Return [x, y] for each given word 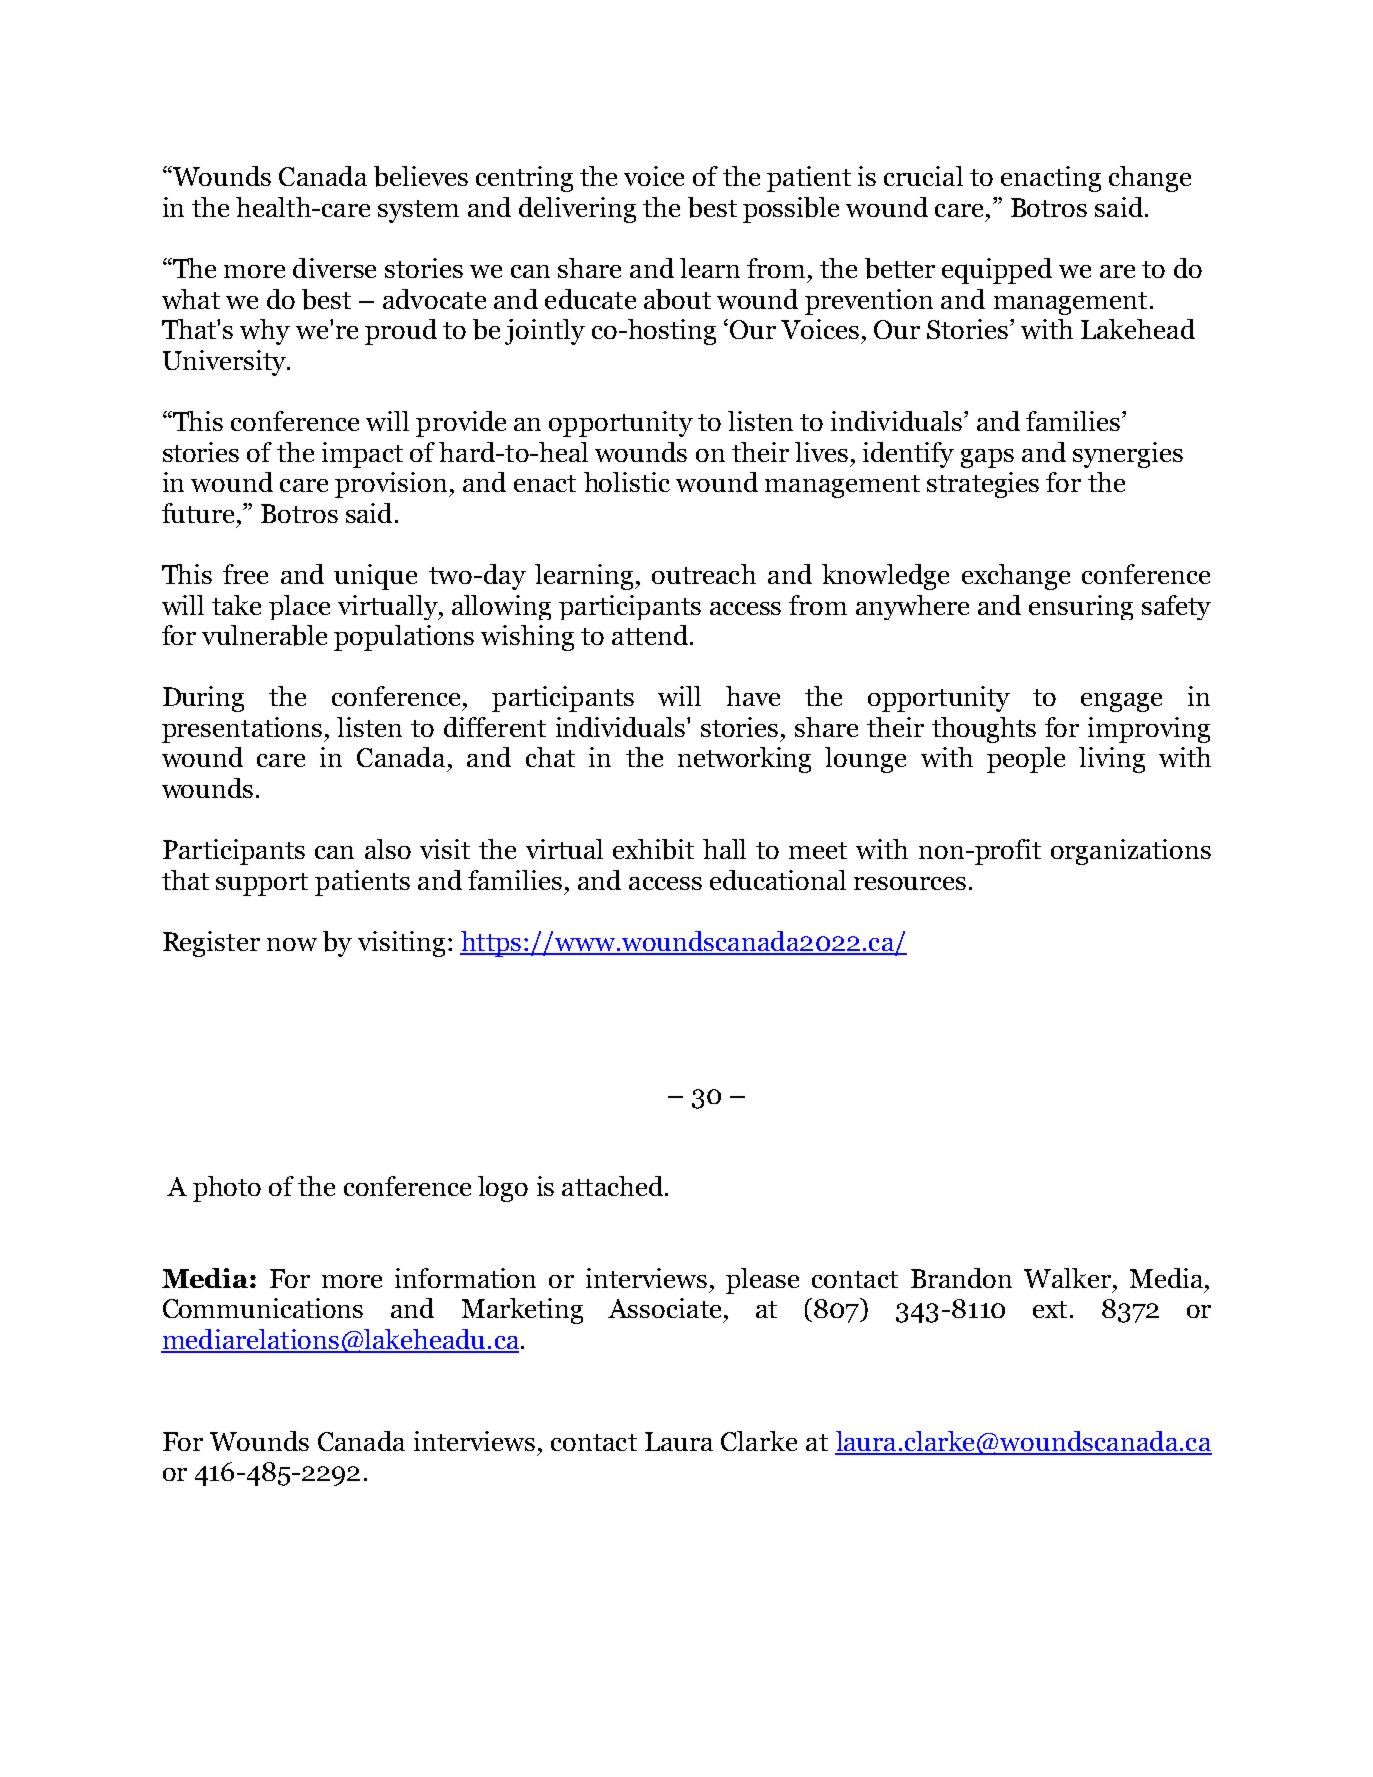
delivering [577, 210]
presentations [243, 730]
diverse [334, 268]
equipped [997, 271]
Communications [263, 1308]
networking [744, 760]
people [1026, 760]
